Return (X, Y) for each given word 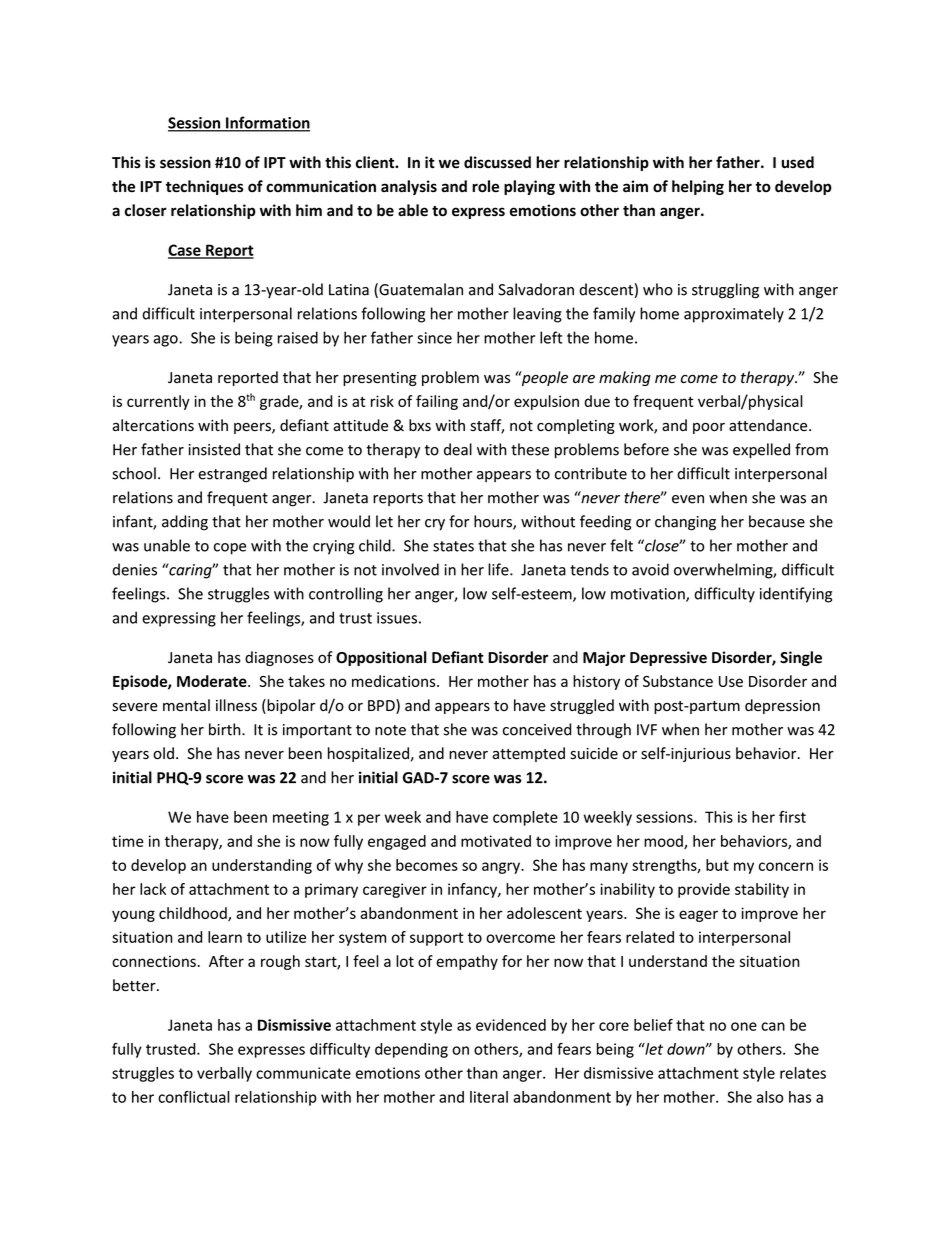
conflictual (194, 1097)
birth (226, 729)
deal (458, 449)
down (687, 1049)
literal (489, 1097)
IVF (647, 729)
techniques (205, 187)
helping (698, 187)
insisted (214, 449)
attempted (528, 754)
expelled (761, 450)
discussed (497, 162)
